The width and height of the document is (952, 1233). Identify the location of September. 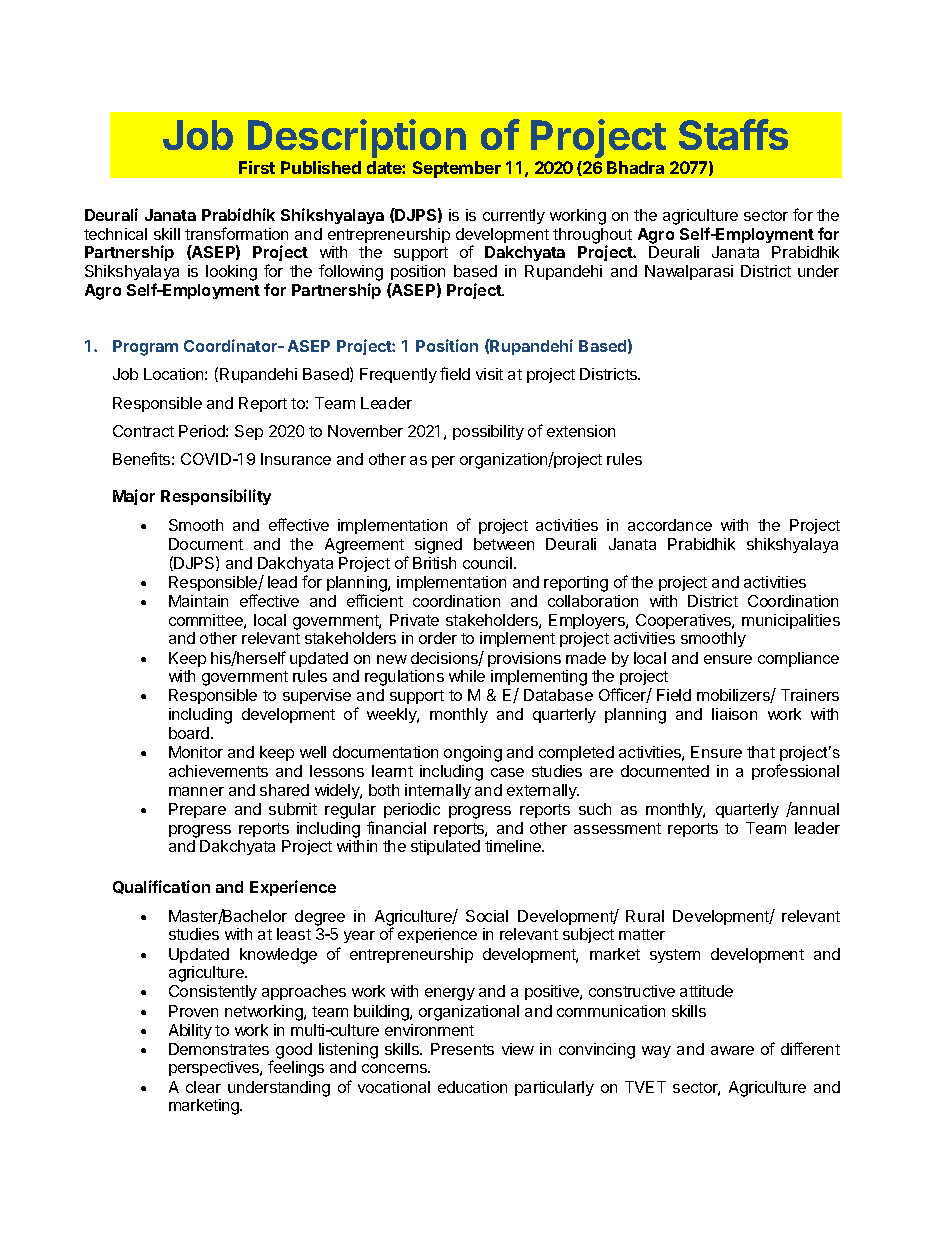
(457, 169).
